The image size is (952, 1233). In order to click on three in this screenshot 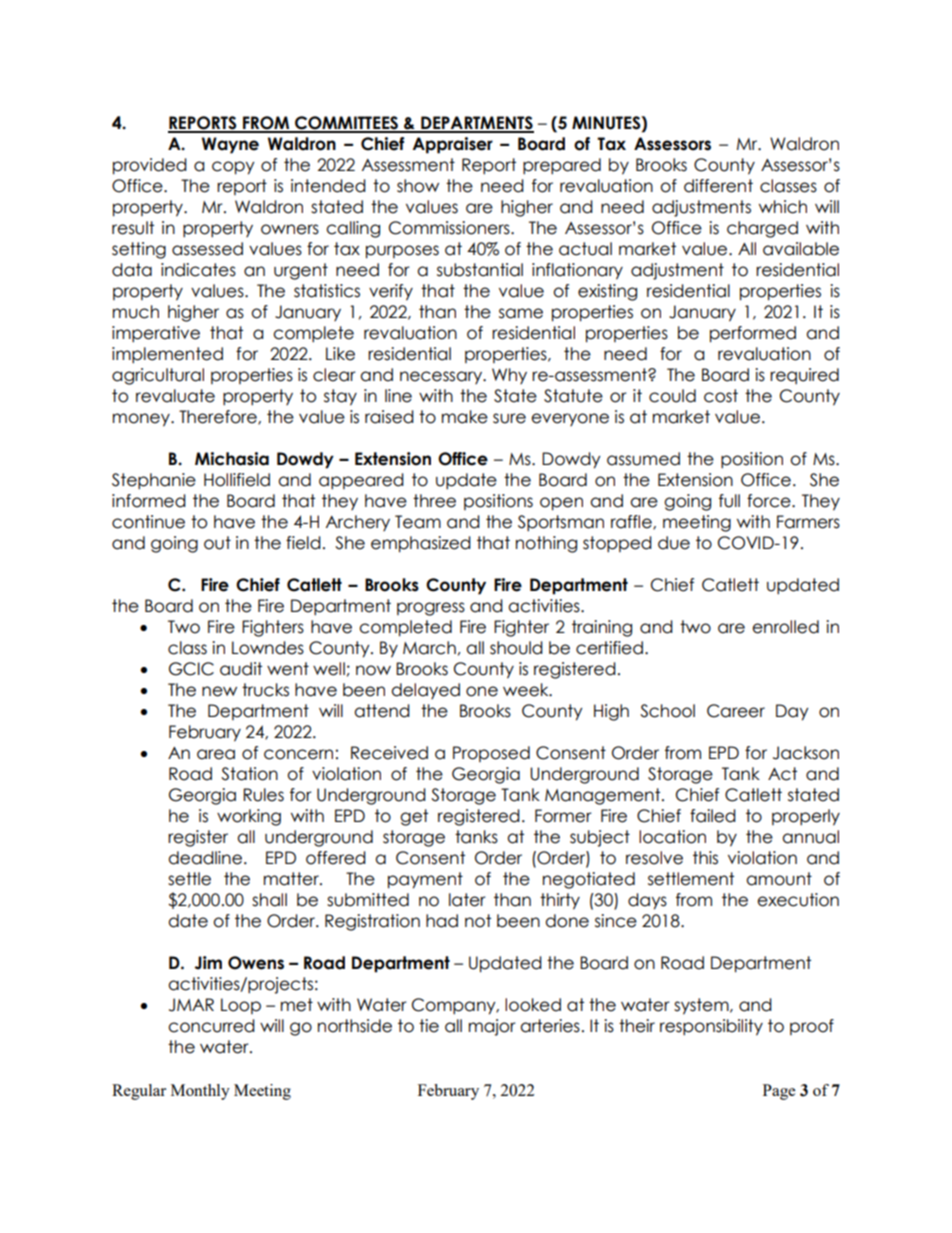, I will do `click(434, 501)`.
